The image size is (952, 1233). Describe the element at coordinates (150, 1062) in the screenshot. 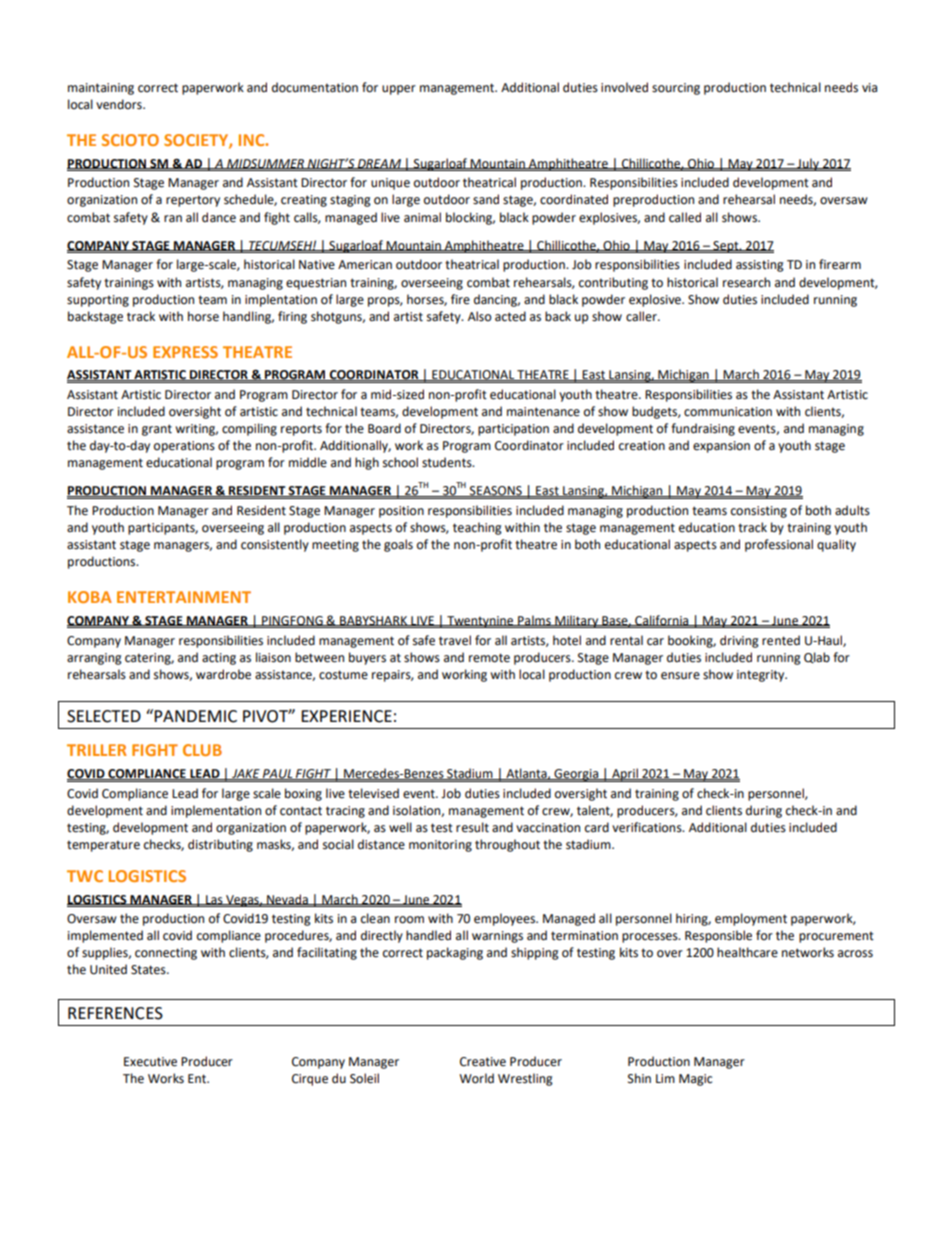

I see `Executive` at that location.
